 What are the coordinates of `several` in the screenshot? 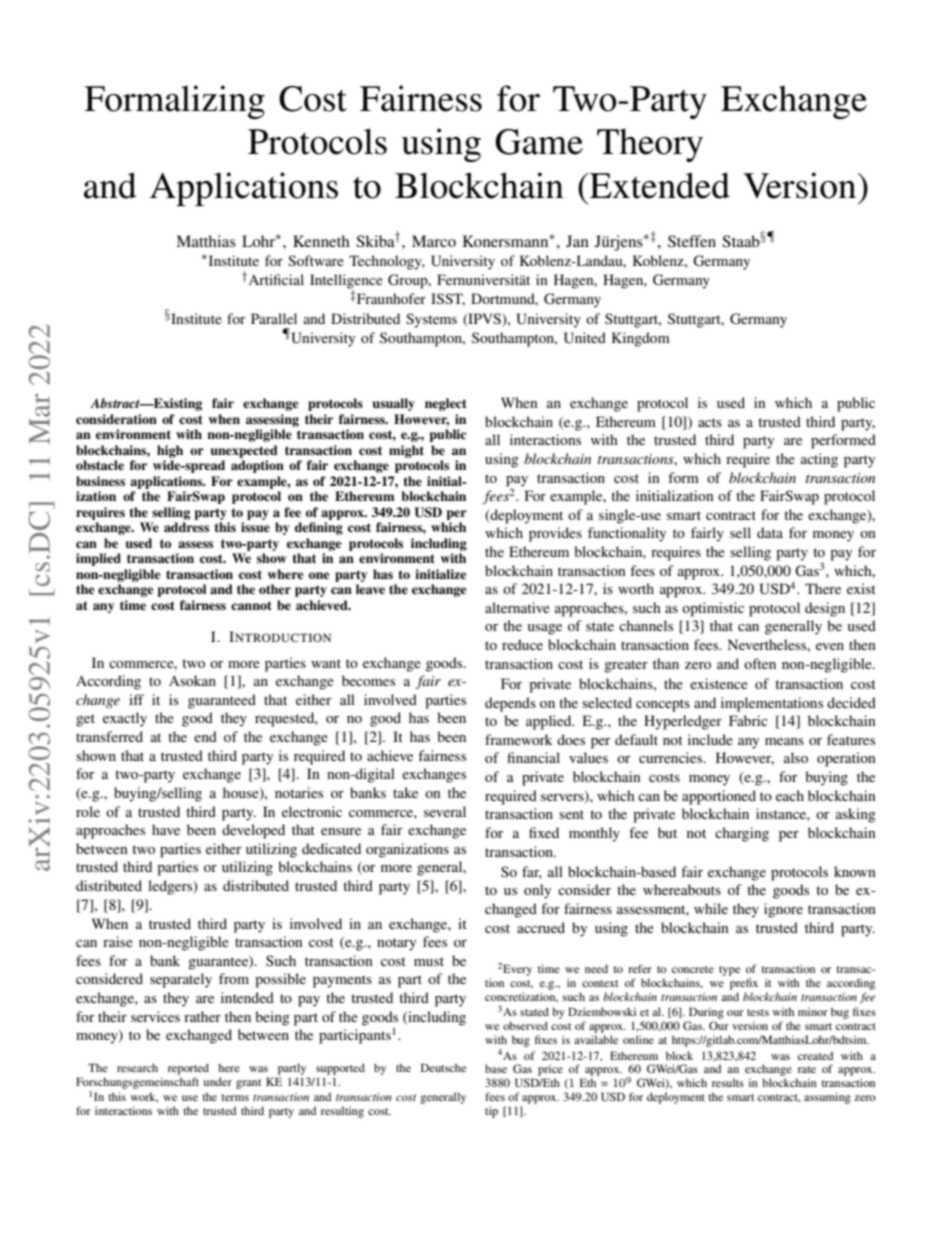 It's located at (445, 811).
